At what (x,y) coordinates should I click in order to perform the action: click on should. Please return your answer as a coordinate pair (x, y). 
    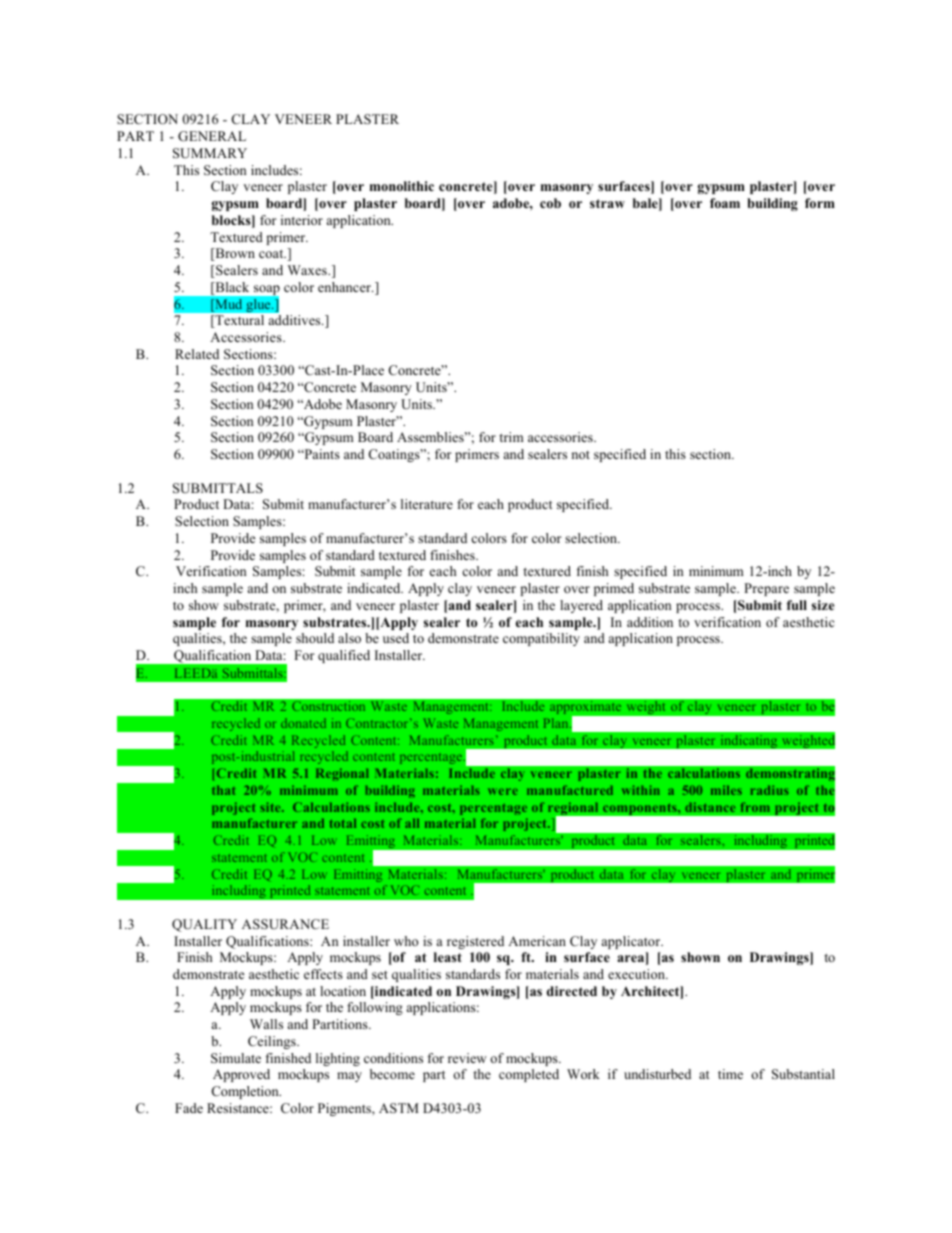
    Looking at the image, I should click on (315, 638).
